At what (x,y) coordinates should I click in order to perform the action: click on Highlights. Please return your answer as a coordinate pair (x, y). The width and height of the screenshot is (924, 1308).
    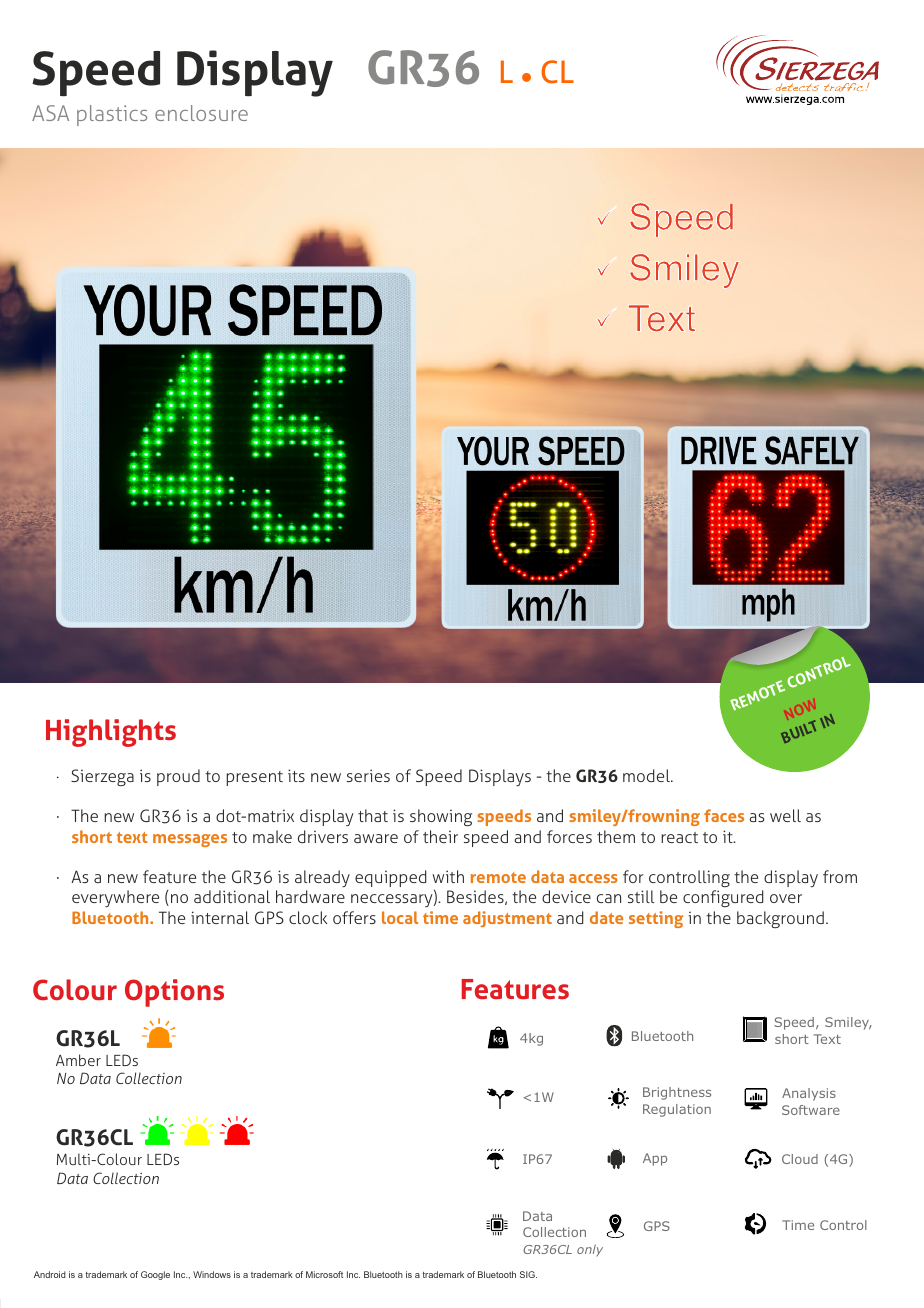
    Looking at the image, I should click on (111, 733).
